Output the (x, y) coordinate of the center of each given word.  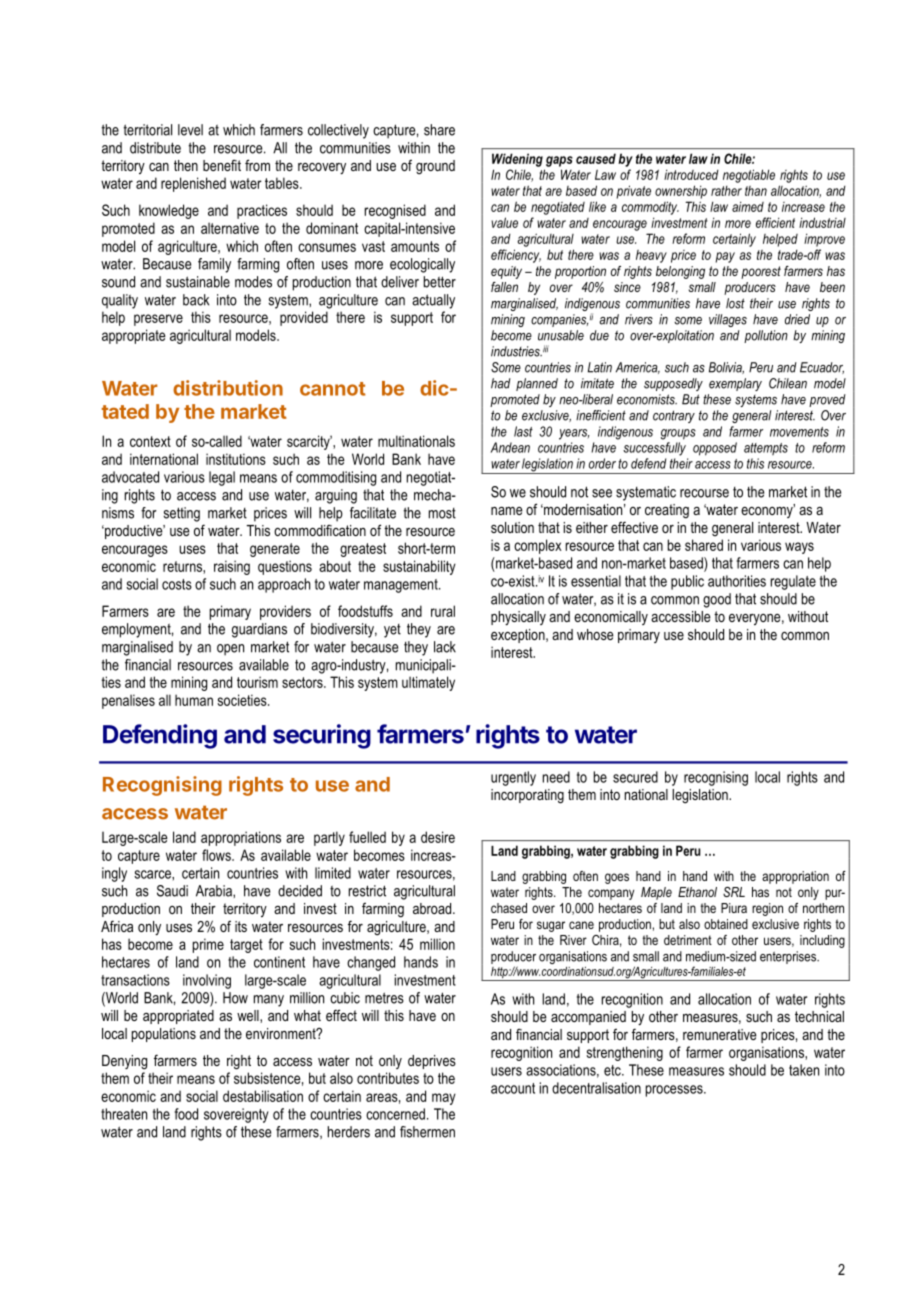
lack (445, 647)
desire (438, 837)
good (717, 600)
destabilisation (263, 1096)
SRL (734, 892)
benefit (222, 165)
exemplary (735, 384)
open (230, 650)
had (501, 383)
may (444, 1099)
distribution (228, 388)
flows (217, 855)
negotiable (749, 176)
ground (435, 167)
